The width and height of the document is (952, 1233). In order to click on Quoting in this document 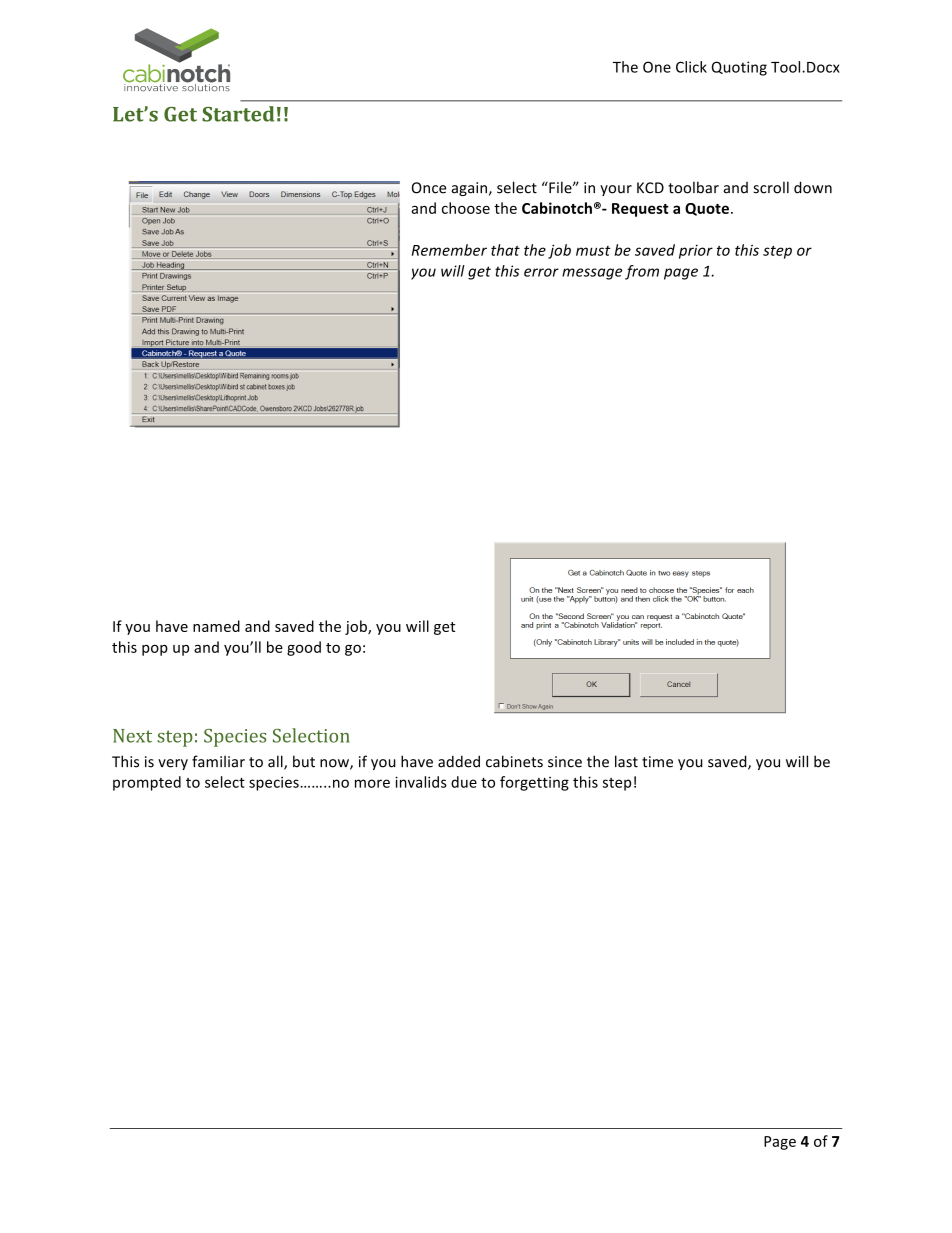, I will do `click(739, 68)`.
